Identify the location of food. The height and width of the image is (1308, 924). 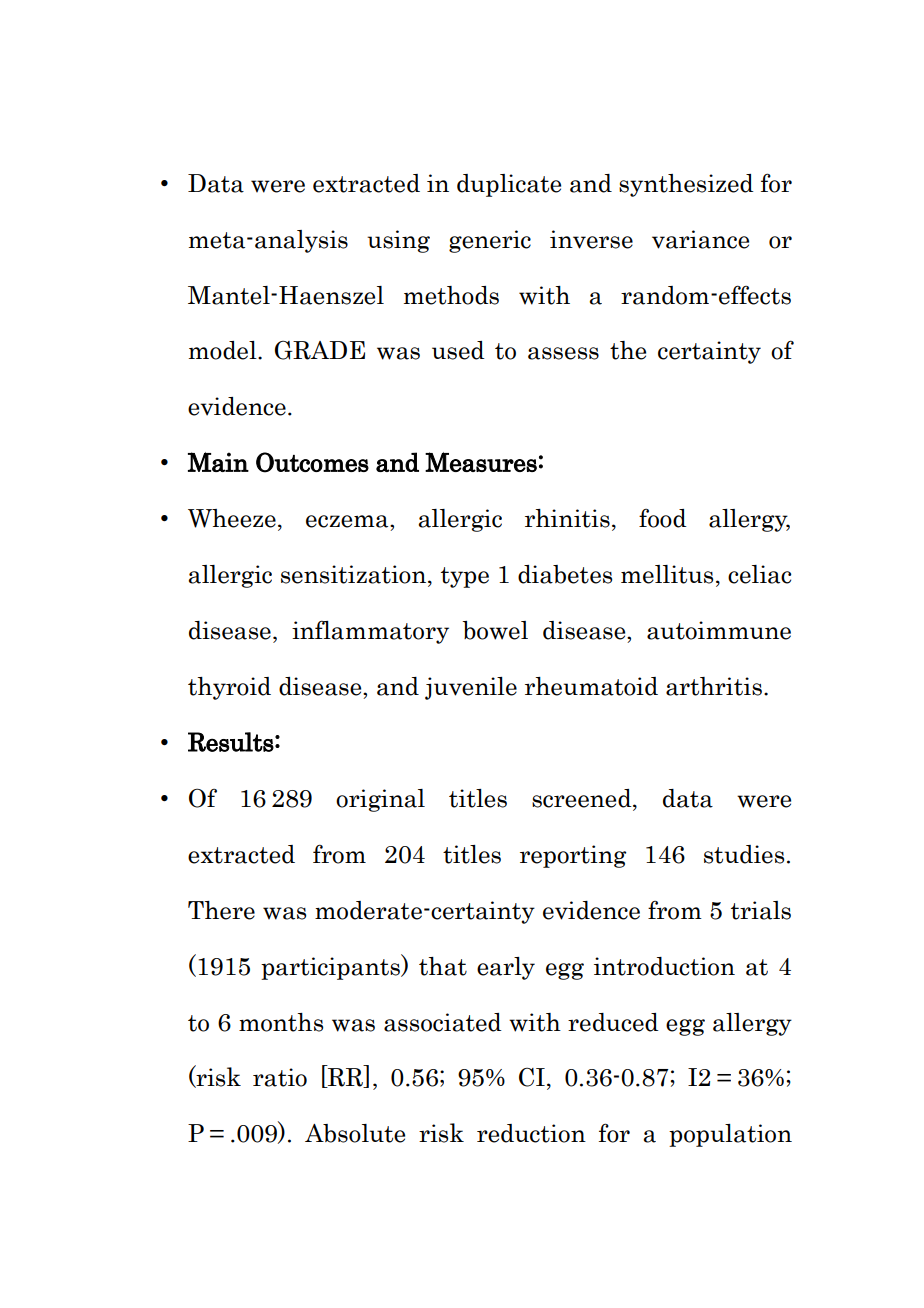
(663, 518).
